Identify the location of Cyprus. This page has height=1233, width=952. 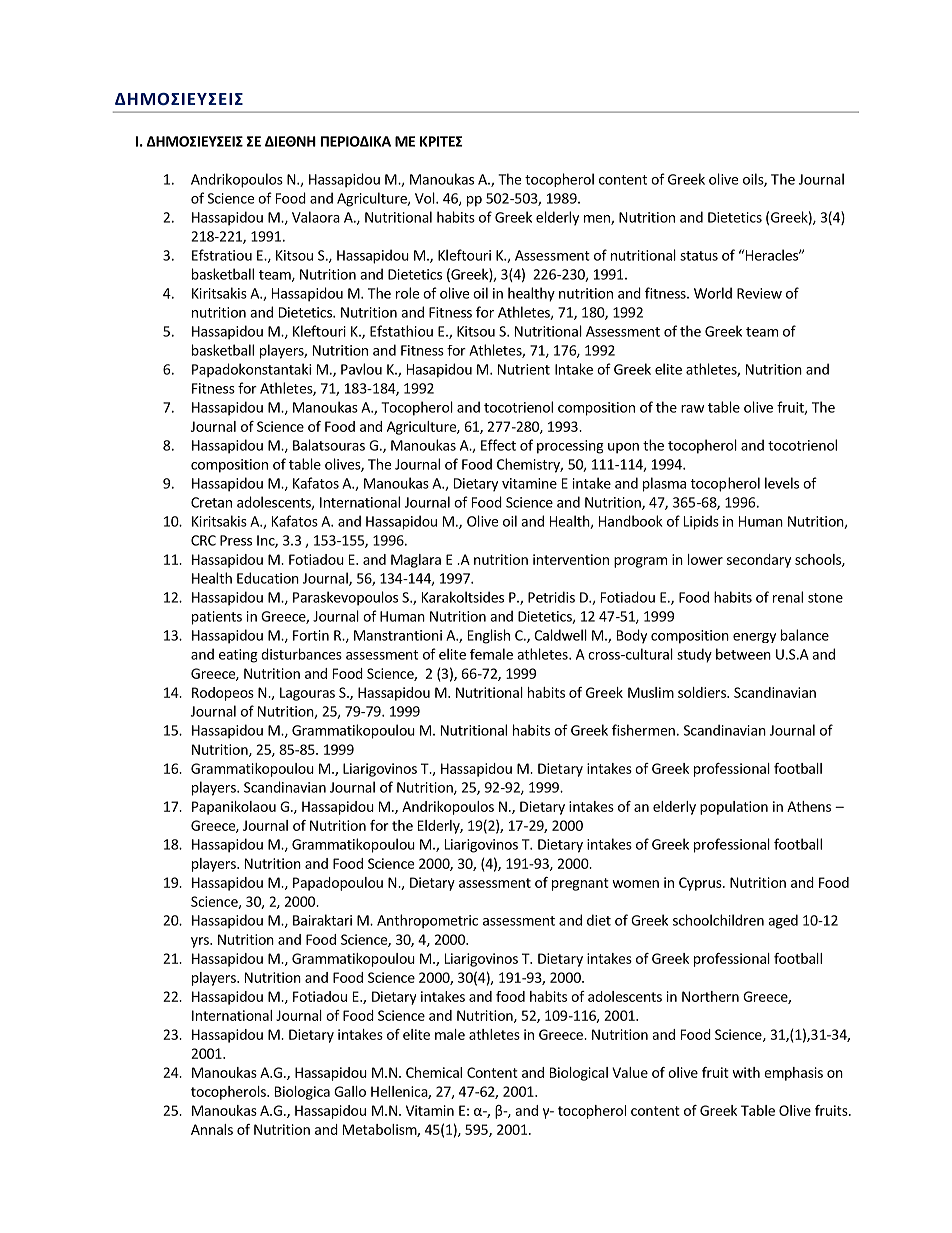
(701, 884).
